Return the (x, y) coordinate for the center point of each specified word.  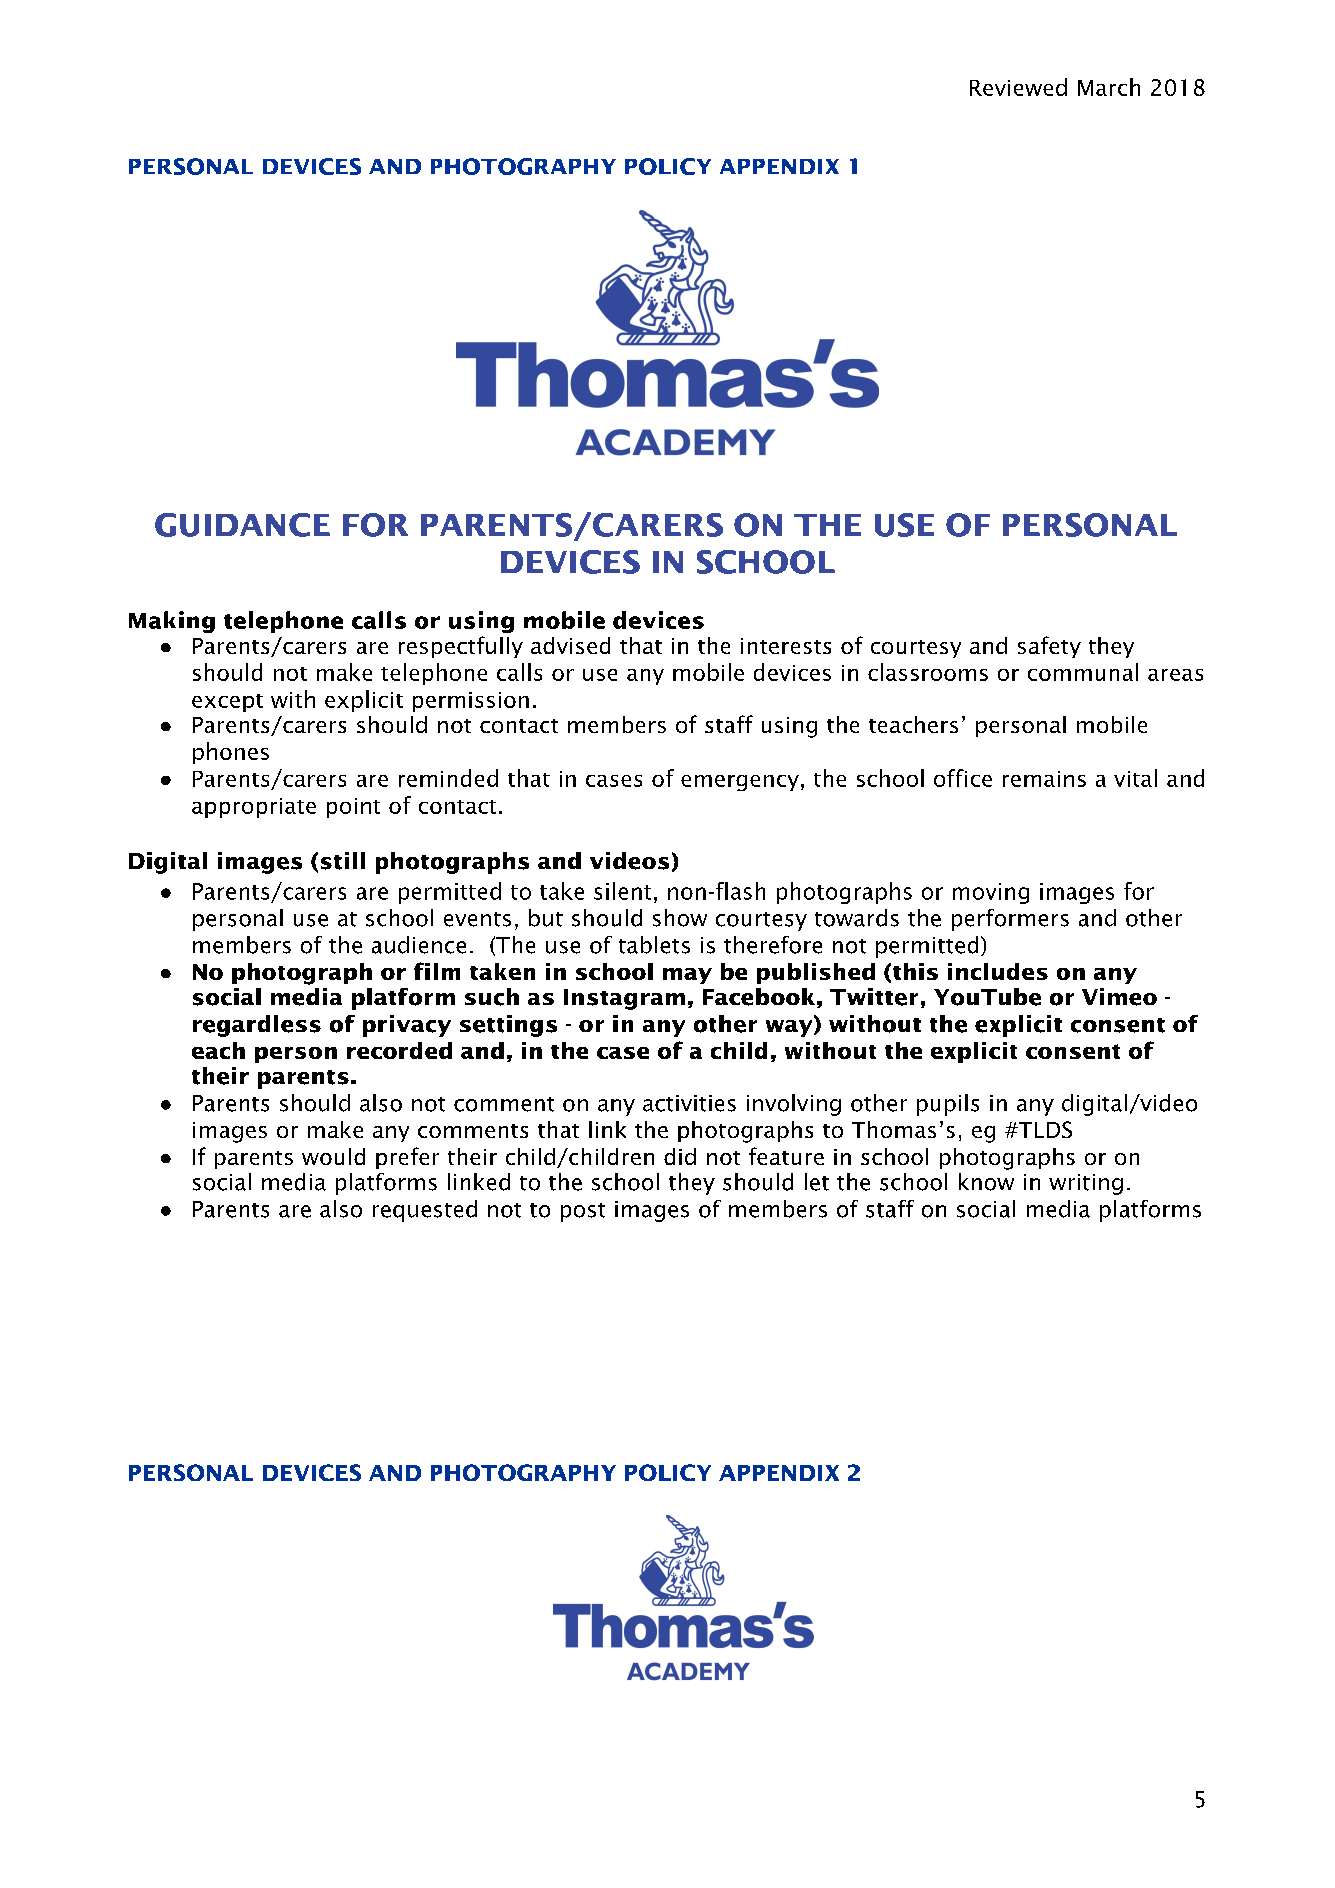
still (343, 861)
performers (1010, 920)
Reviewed (1018, 87)
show (680, 918)
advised (570, 645)
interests (786, 646)
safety (1049, 647)
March (1109, 87)
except (227, 703)
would (333, 1156)
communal (1083, 672)
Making (172, 622)
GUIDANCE (242, 525)
